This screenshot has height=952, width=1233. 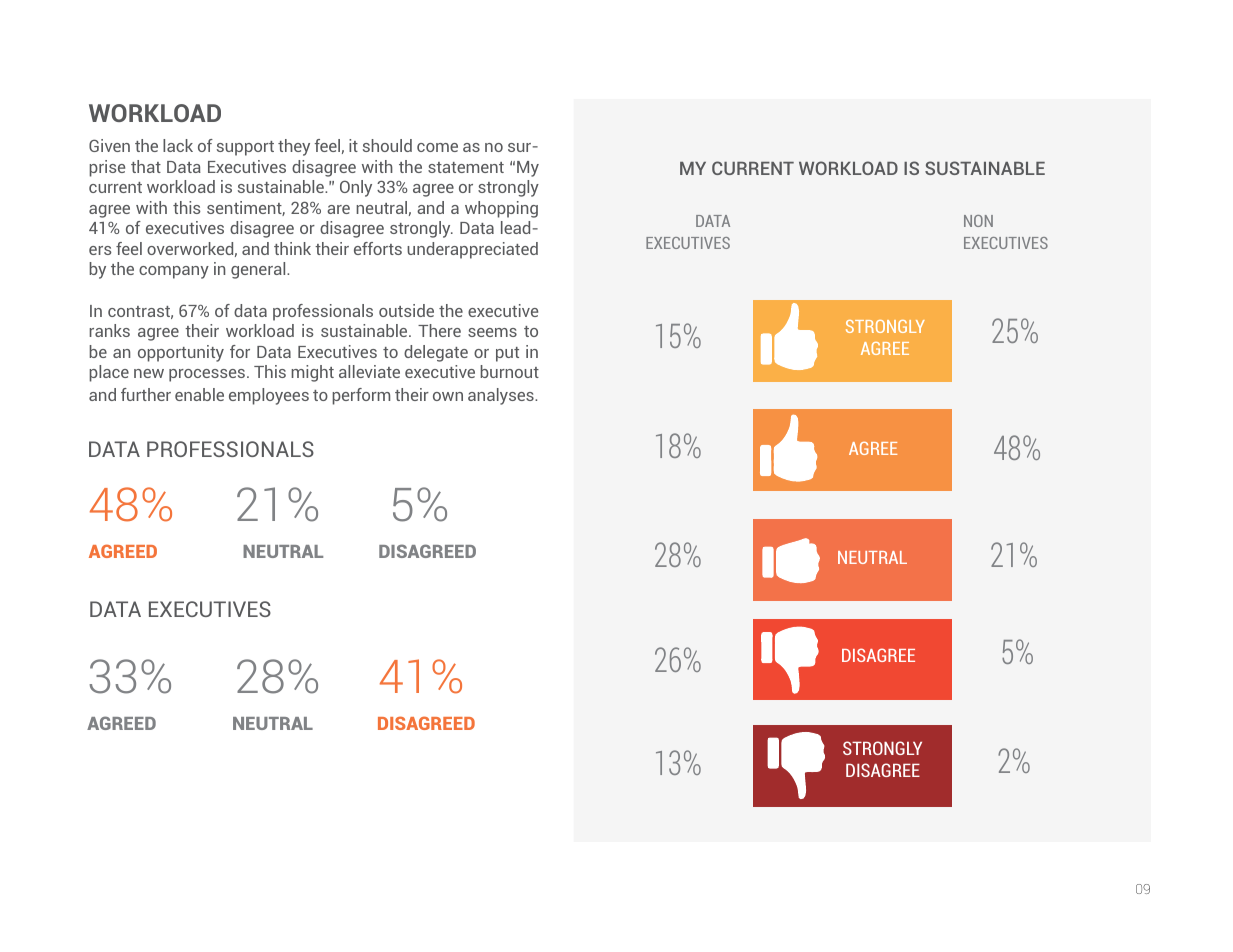 What do you see at coordinates (978, 221) in the screenshot?
I see `NON` at bounding box center [978, 221].
